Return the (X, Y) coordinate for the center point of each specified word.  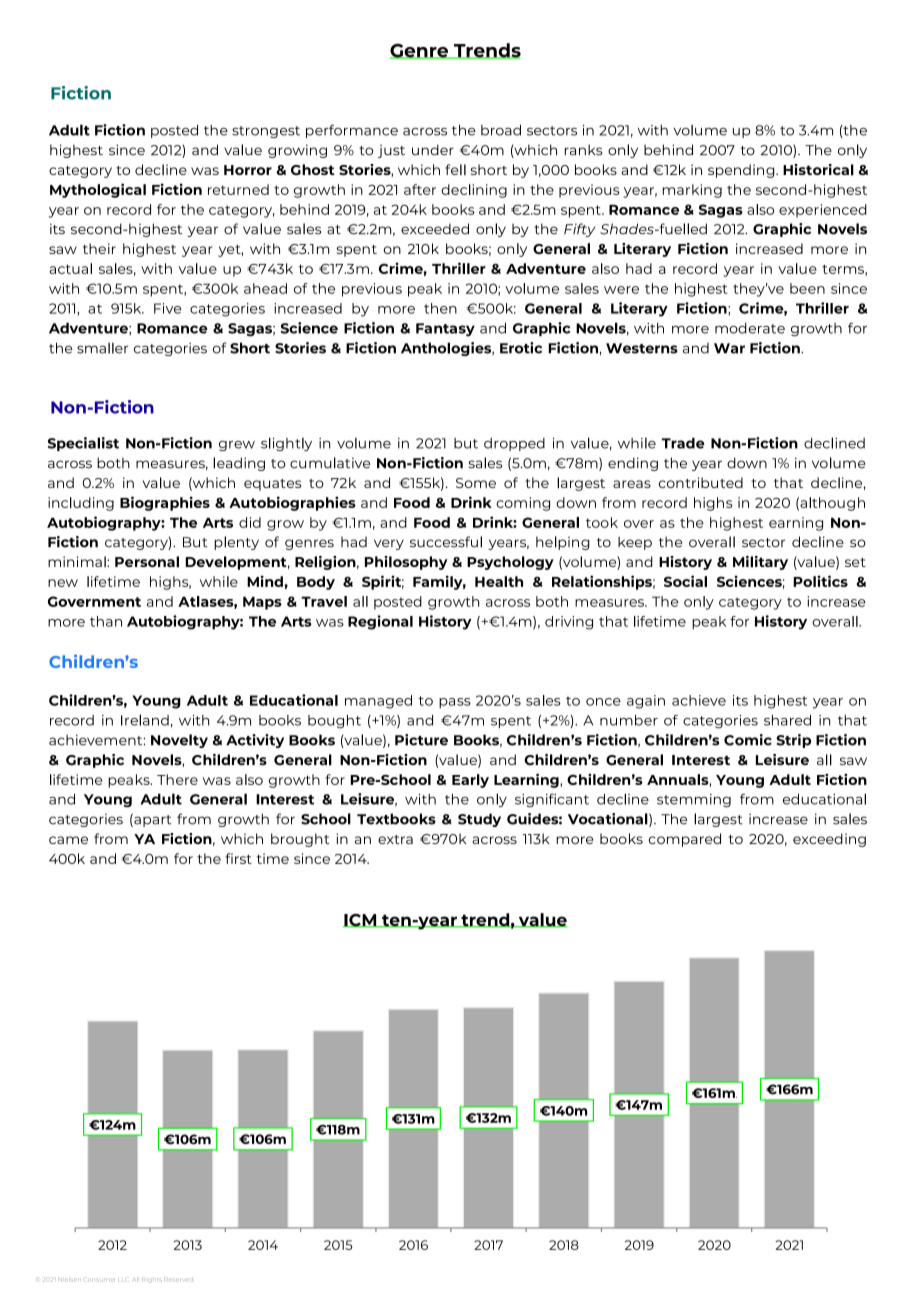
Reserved (178, 1279)
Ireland (145, 720)
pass (455, 703)
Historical (818, 170)
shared (787, 720)
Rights (152, 1279)
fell (455, 169)
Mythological (98, 190)
